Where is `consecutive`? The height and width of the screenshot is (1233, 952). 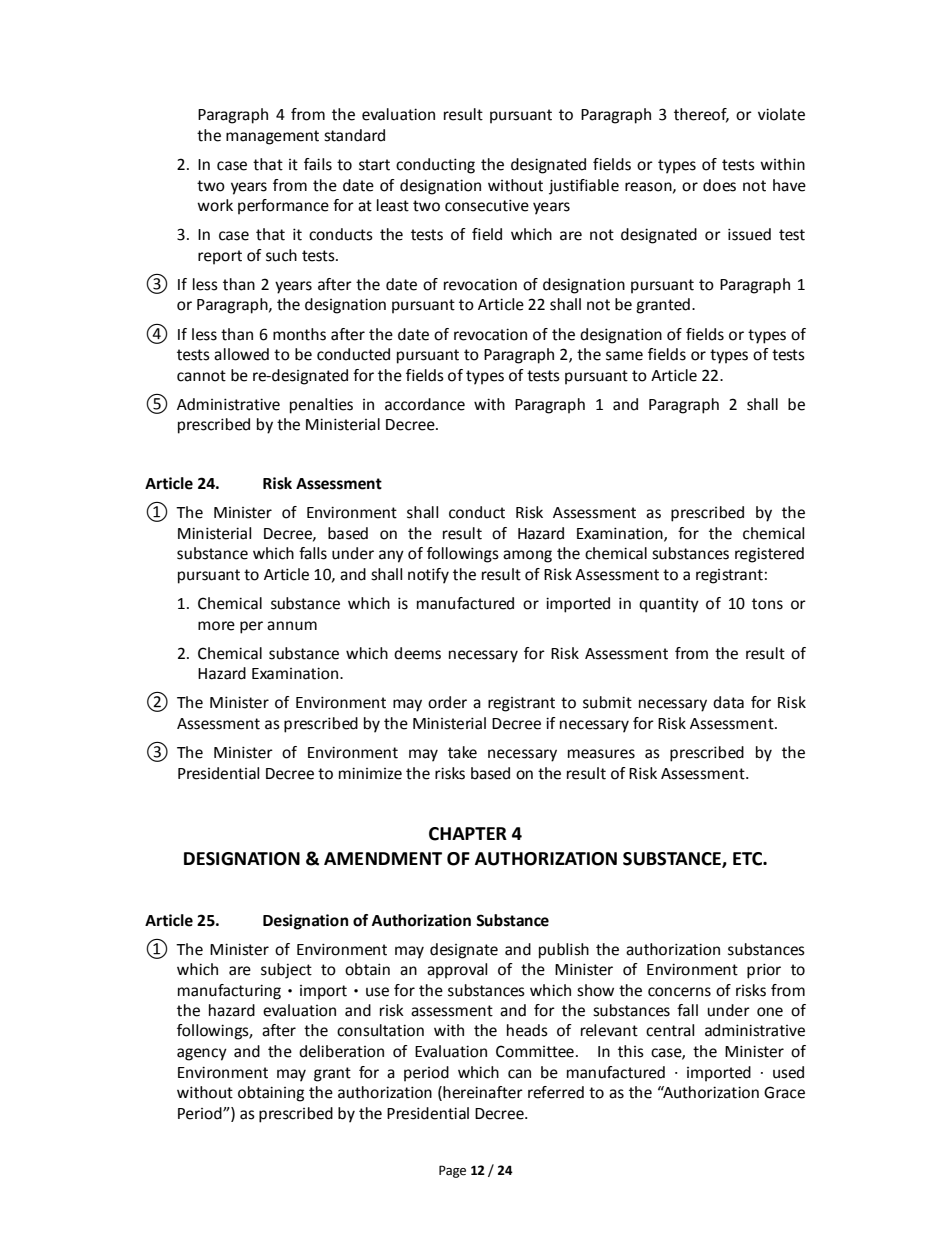 consecutive is located at coordinates (487, 205).
